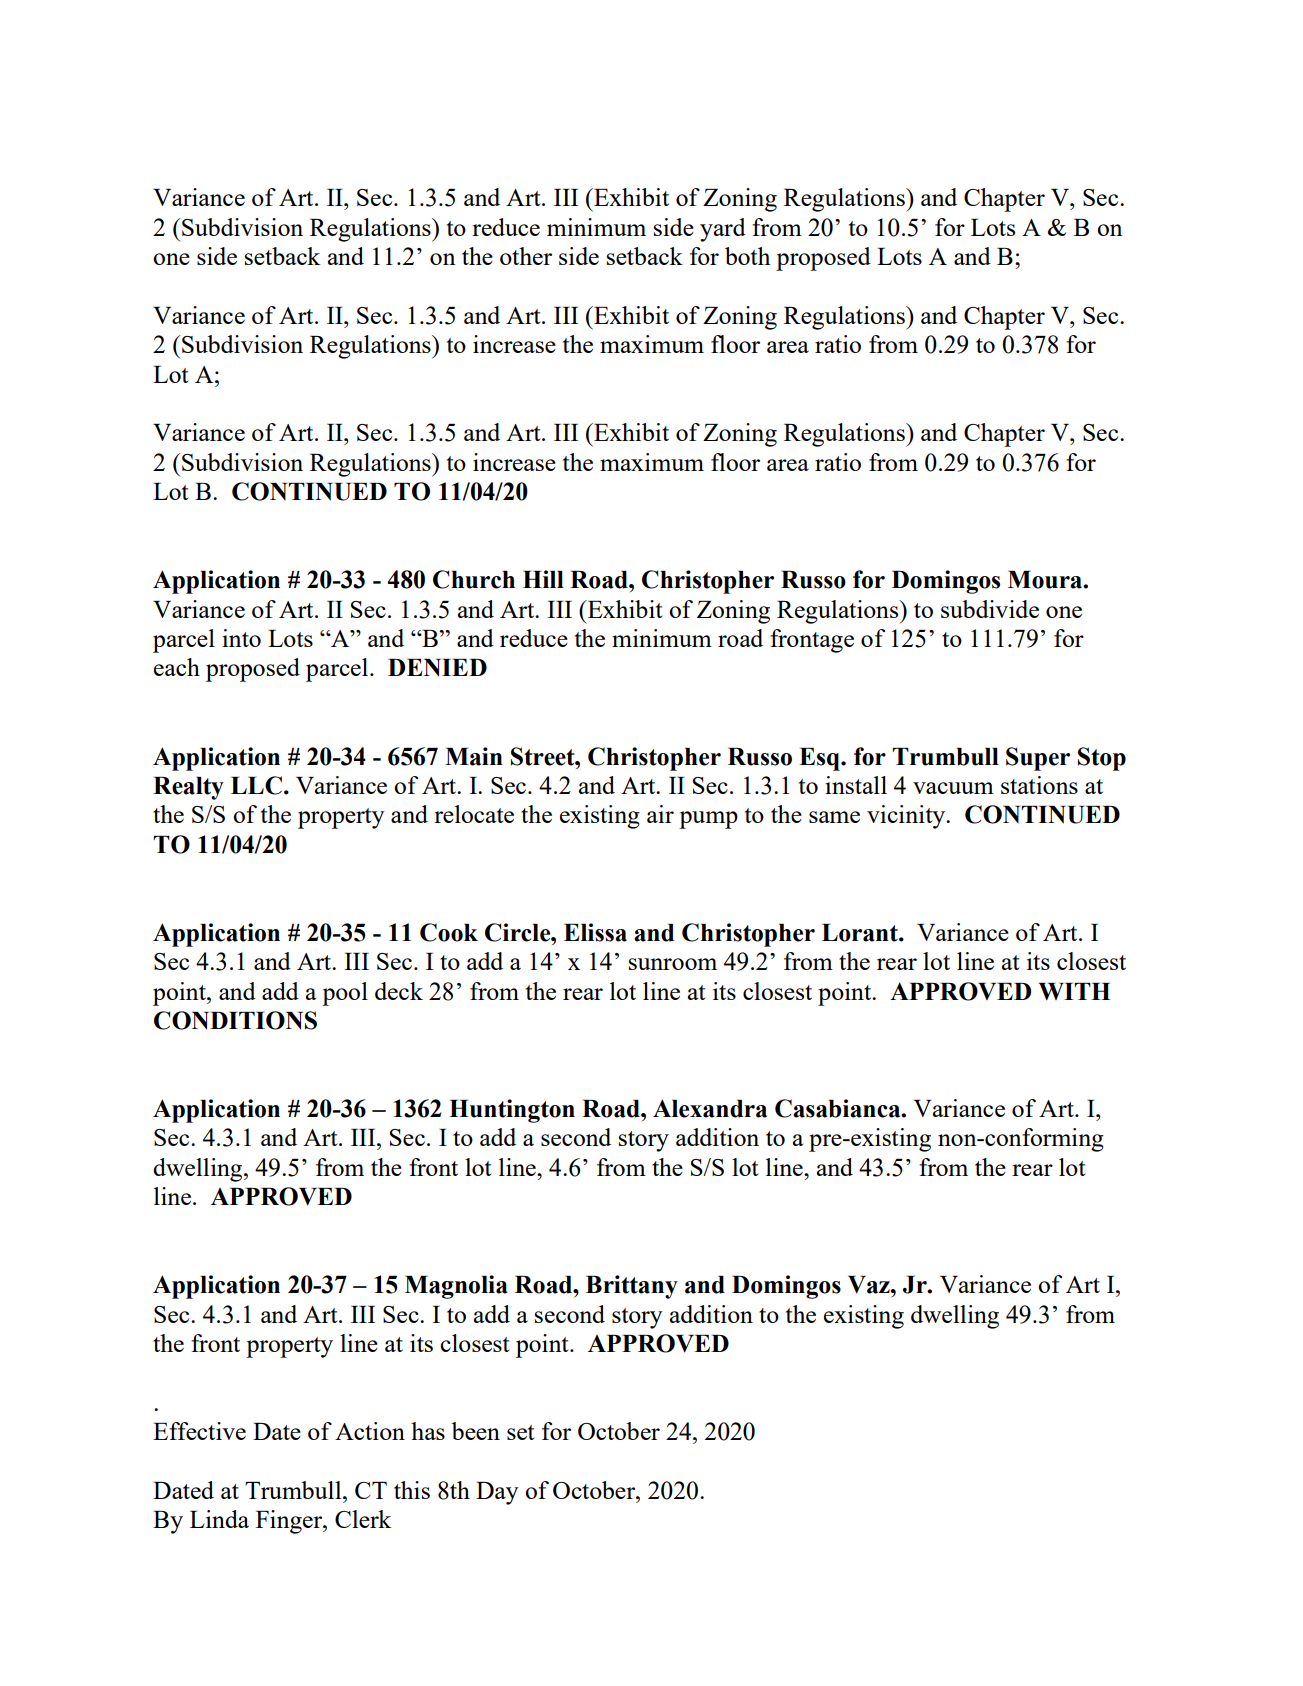  I want to click on WITH, so click(1075, 992).
